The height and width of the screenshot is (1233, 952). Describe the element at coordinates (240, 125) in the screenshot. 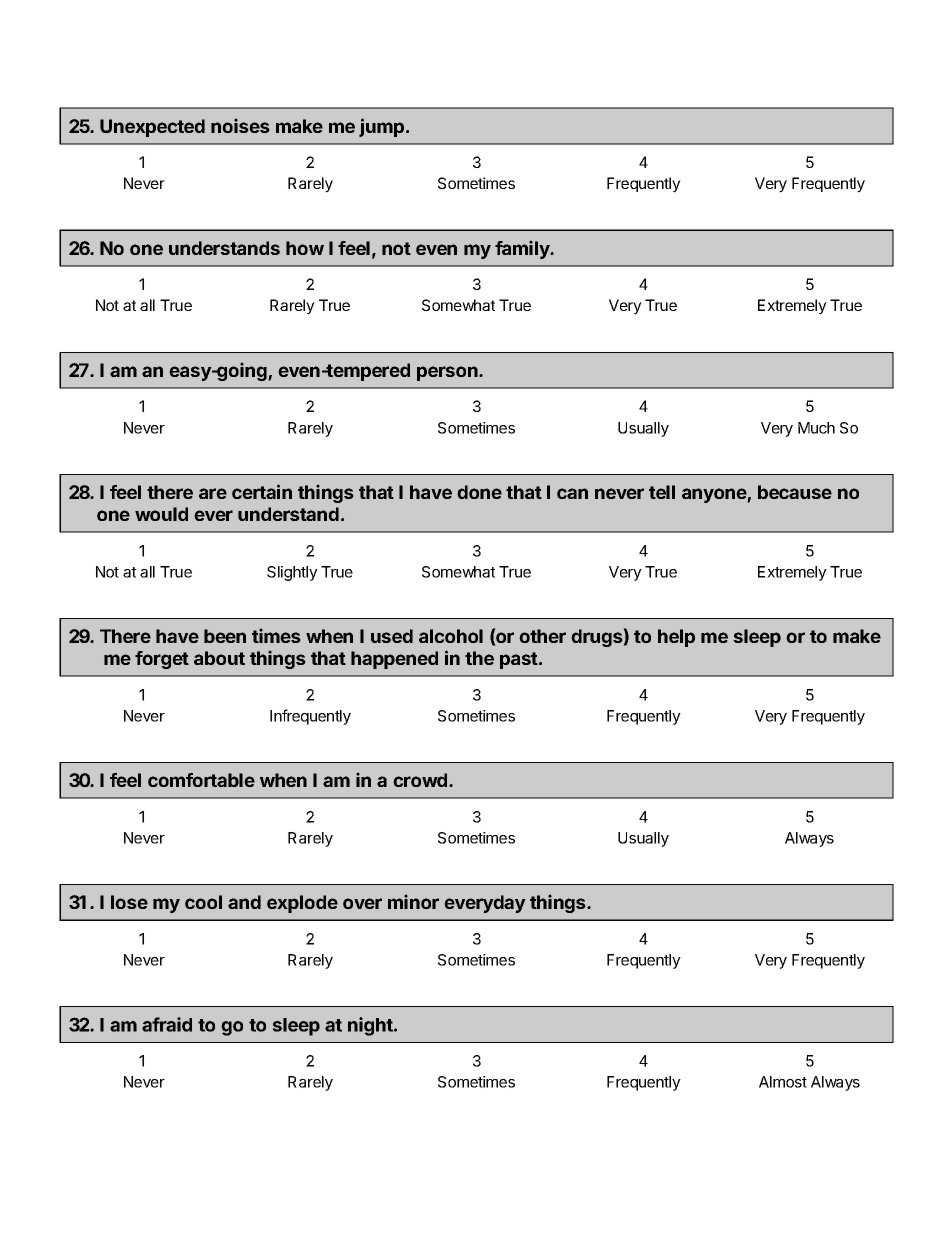

I see `noises` at that location.
